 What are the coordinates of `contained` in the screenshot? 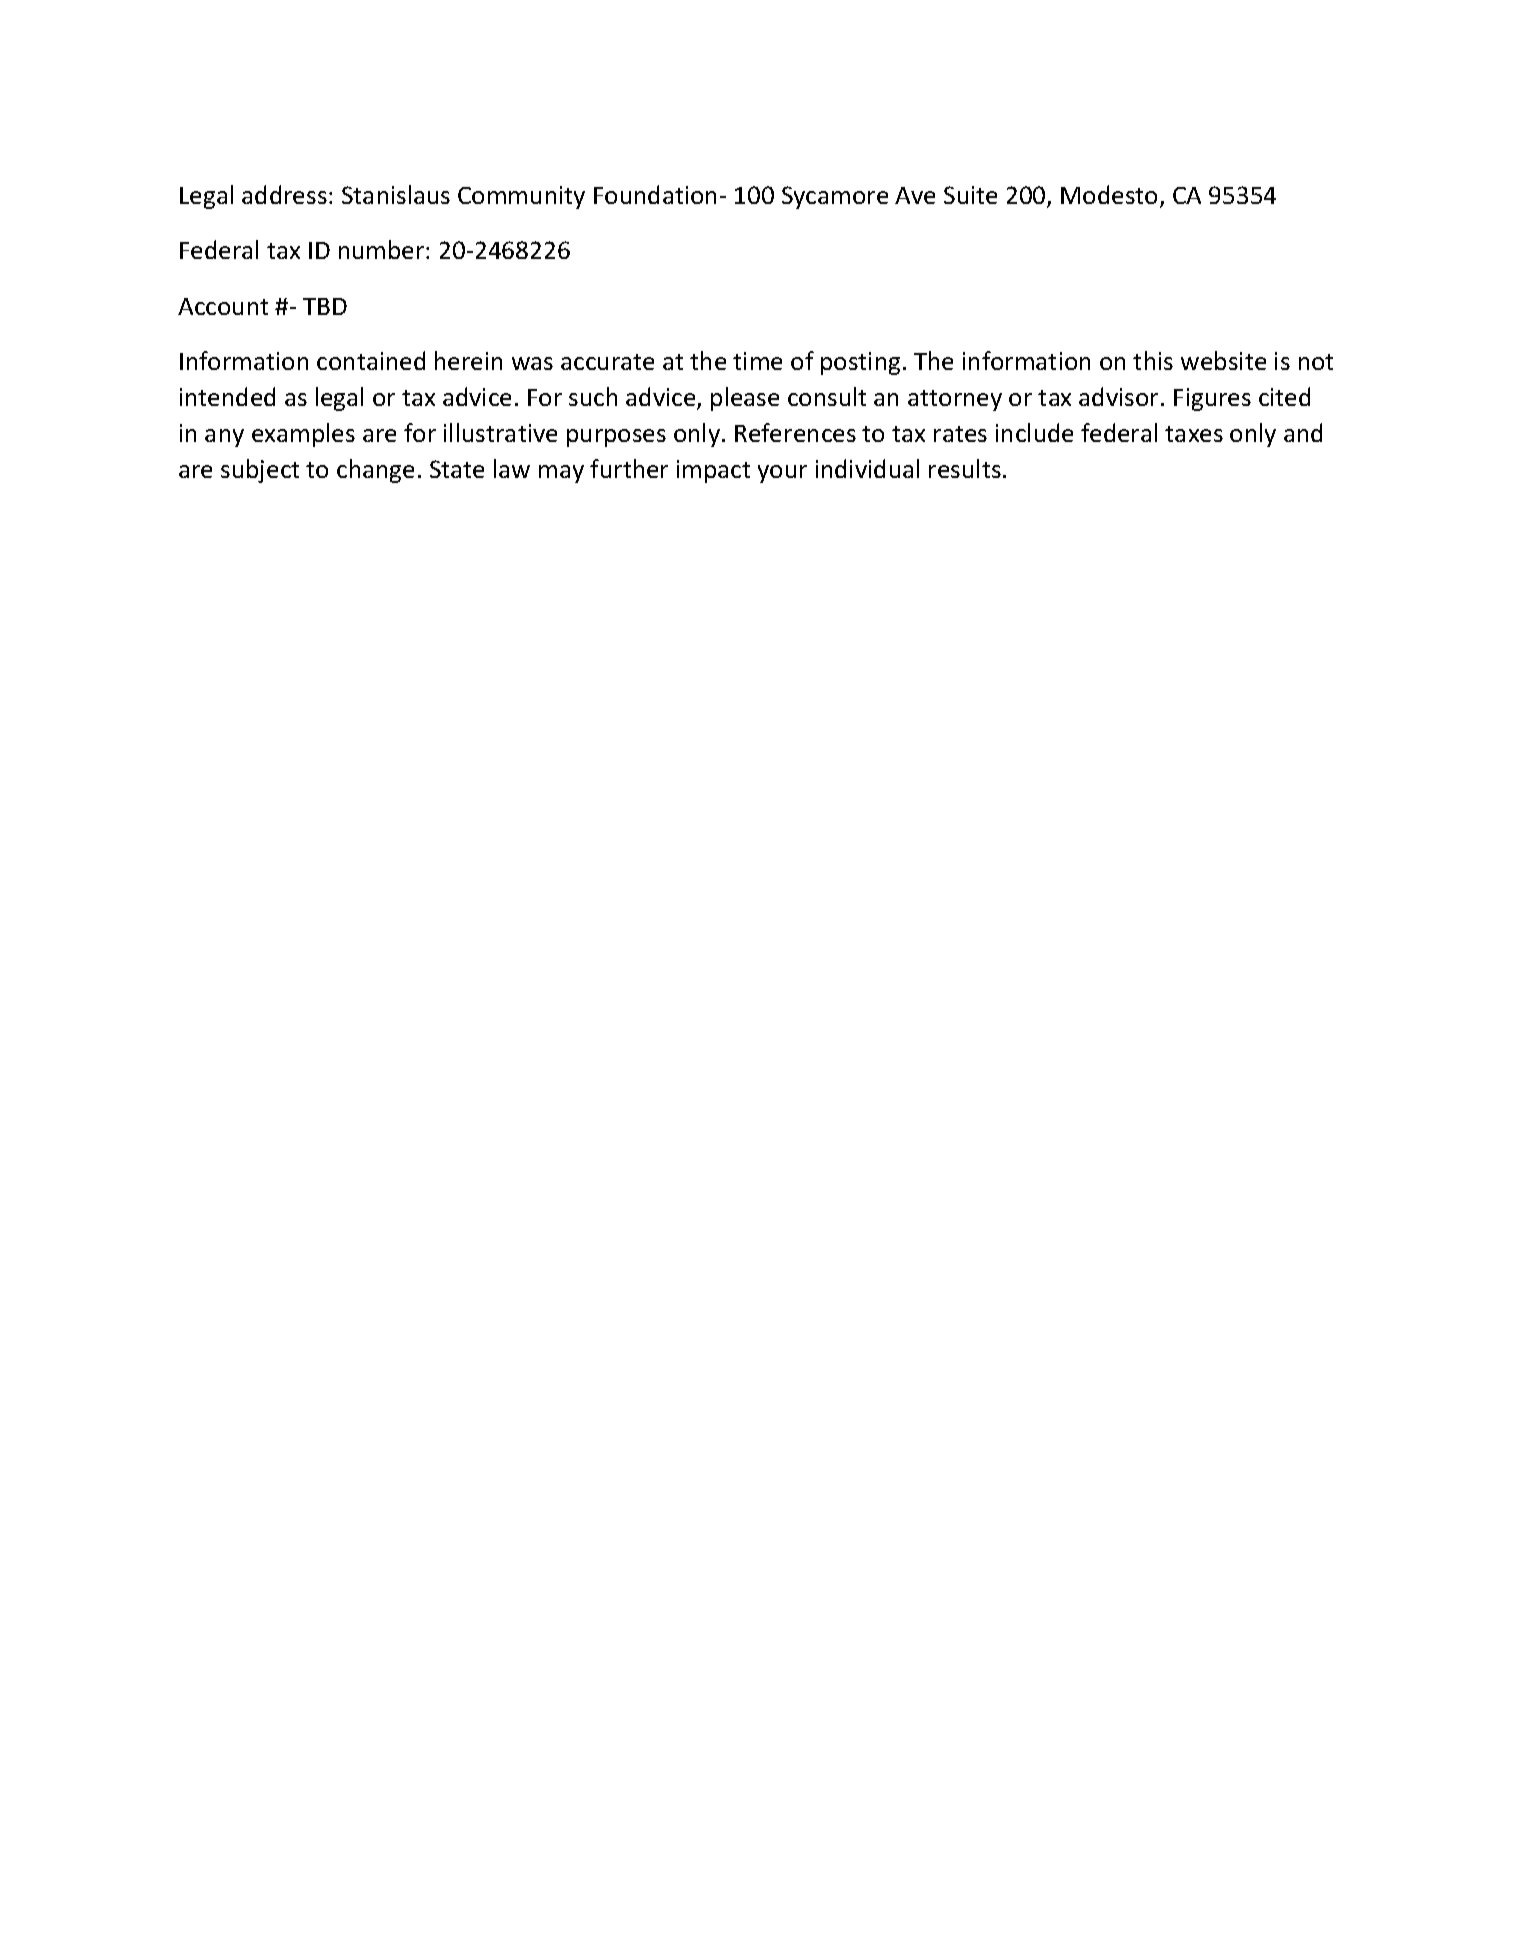 It's located at (371, 360).
